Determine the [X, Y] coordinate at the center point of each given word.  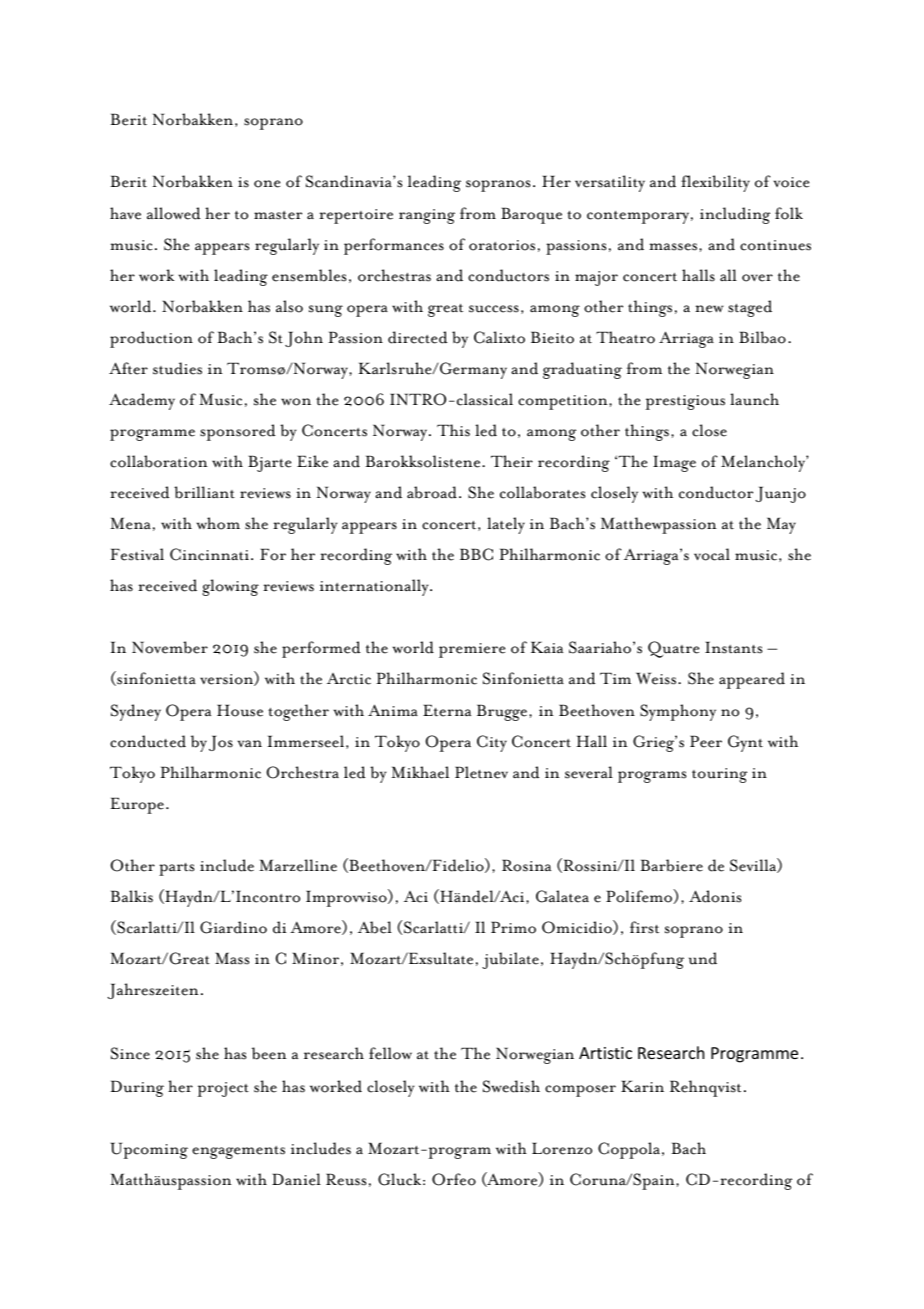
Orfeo [454, 1179]
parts [176, 869]
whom [218, 523]
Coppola [630, 1150]
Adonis [715, 896]
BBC [476, 554]
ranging [427, 216]
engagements [238, 1152]
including [735, 215]
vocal [712, 554]
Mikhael [420, 772]
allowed [174, 213]
